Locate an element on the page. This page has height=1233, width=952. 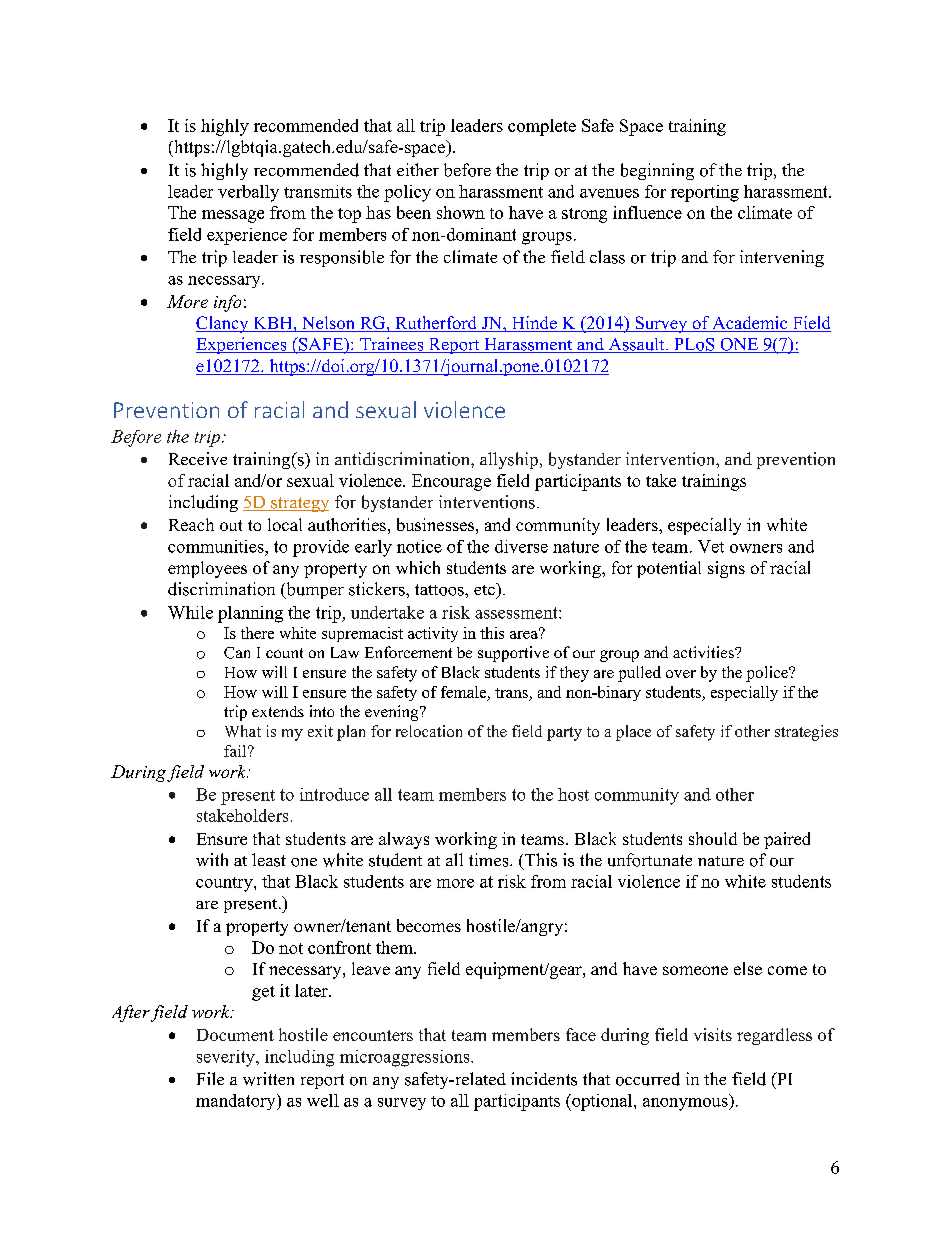
etc is located at coordinates (485, 589).
